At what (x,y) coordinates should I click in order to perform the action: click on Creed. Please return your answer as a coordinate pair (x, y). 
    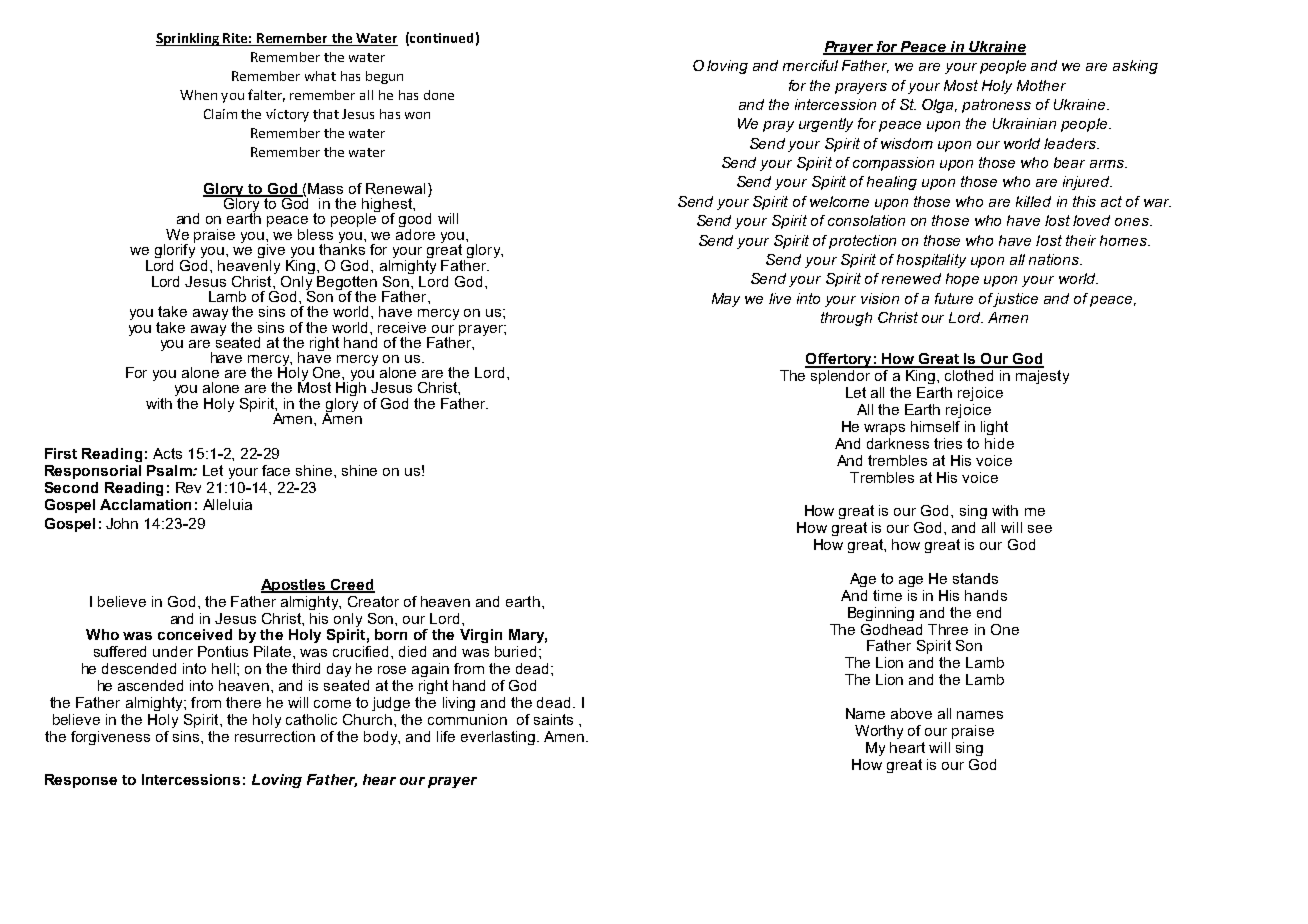
    Looking at the image, I should click on (352, 585).
